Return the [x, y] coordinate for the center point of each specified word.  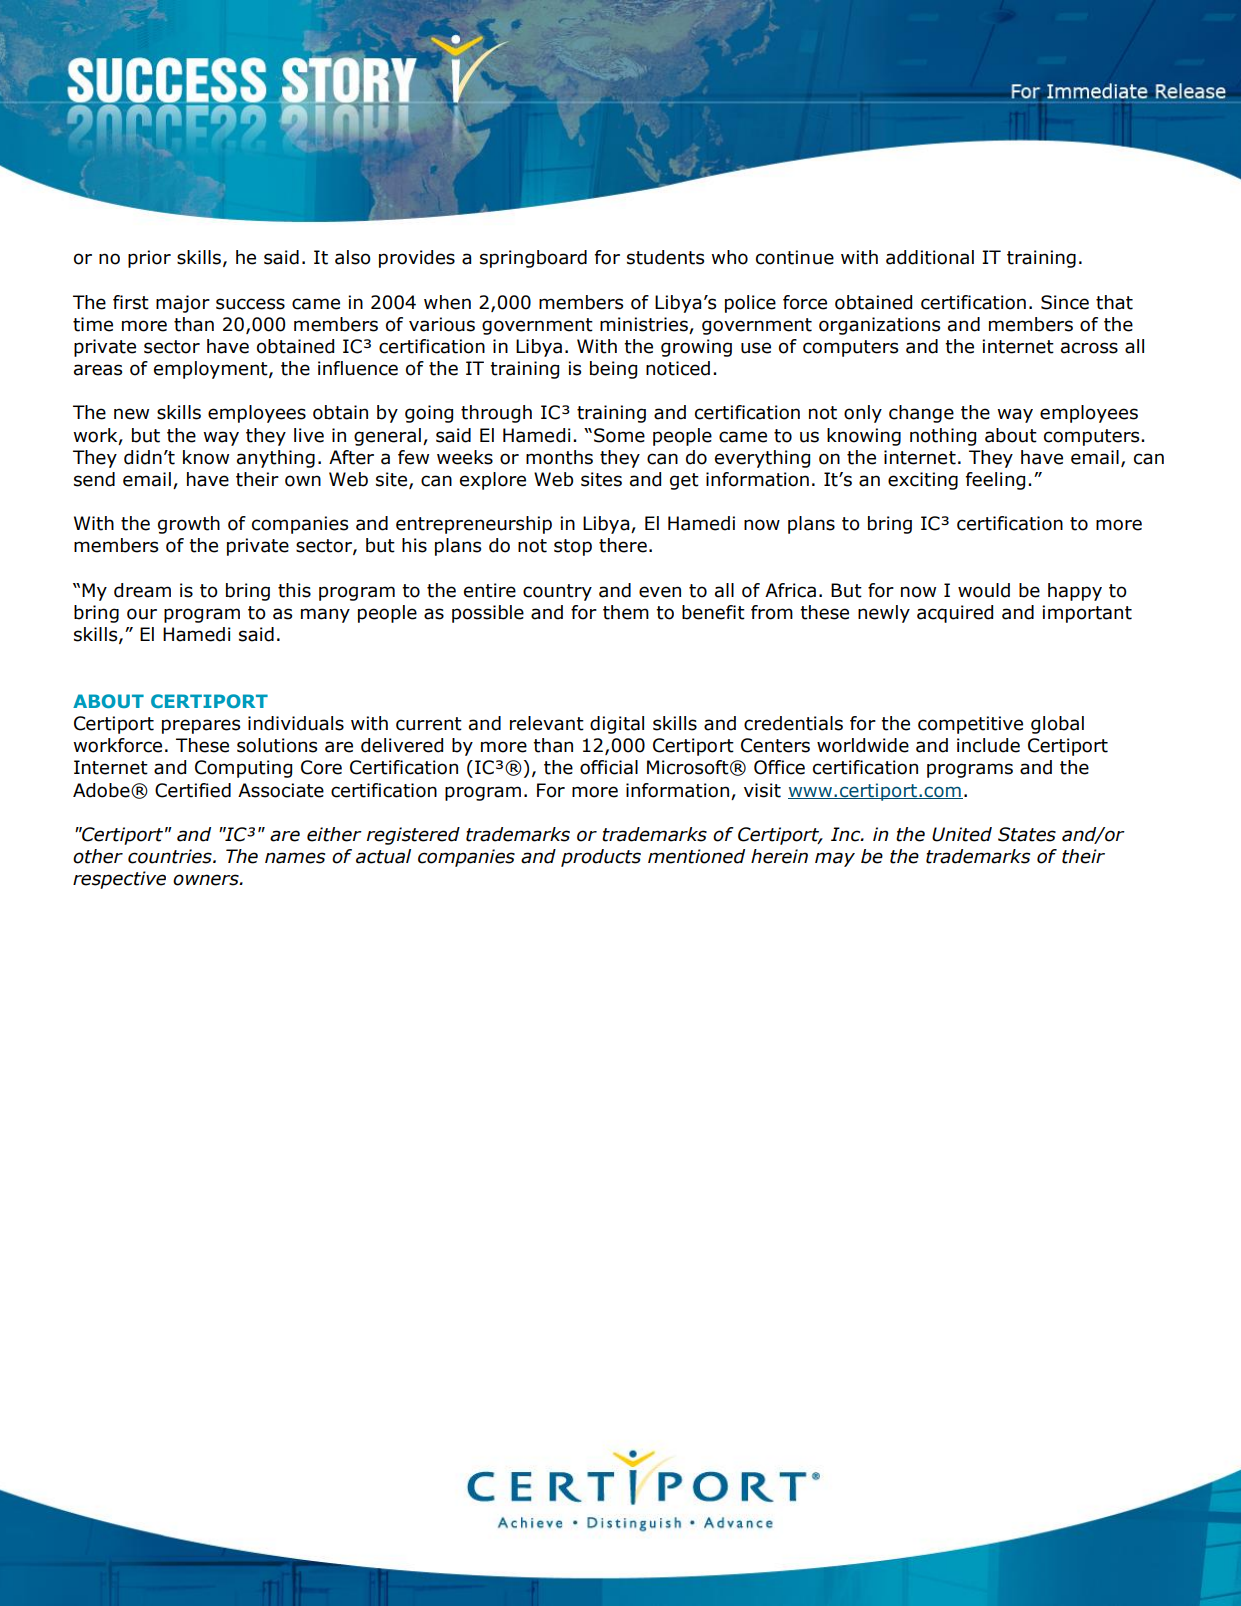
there [623, 545]
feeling [995, 481]
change [921, 414]
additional [930, 257]
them [626, 612]
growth [189, 525]
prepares [201, 726]
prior [149, 259]
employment [212, 370]
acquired [955, 614]
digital [617, 725]
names [295, 858]
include [988, 745]
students [665, 257]
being [613, 370]
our [142, 614]
